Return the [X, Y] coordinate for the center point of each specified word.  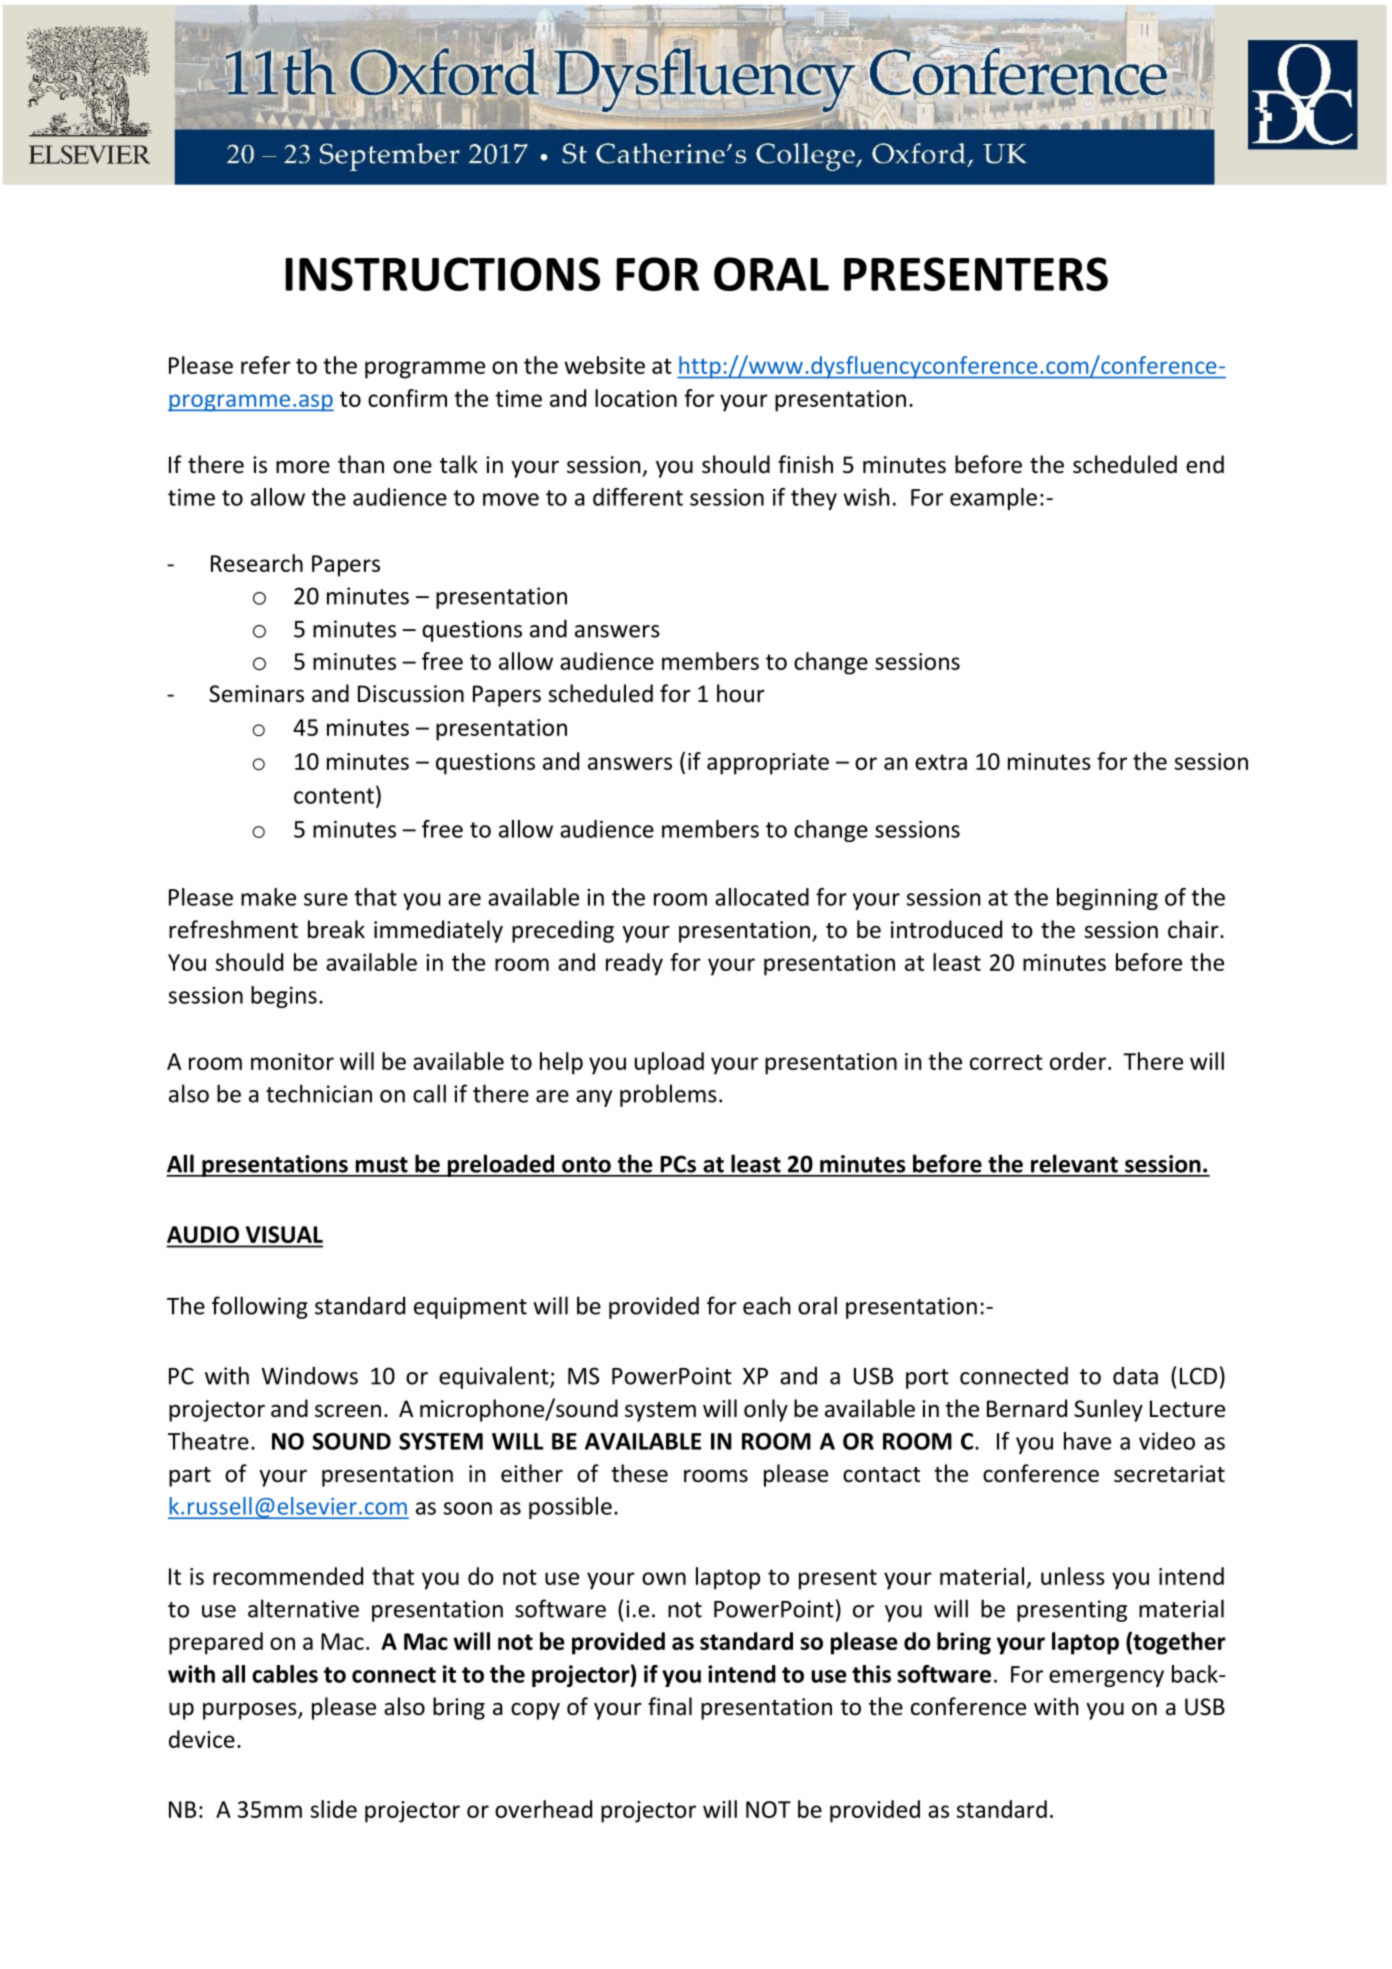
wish [867, 497]
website [604, 365]
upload [669, 1063]
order [1078, 1061]
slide [334, 1809]
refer [266, 365]
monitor [292, 1061]
